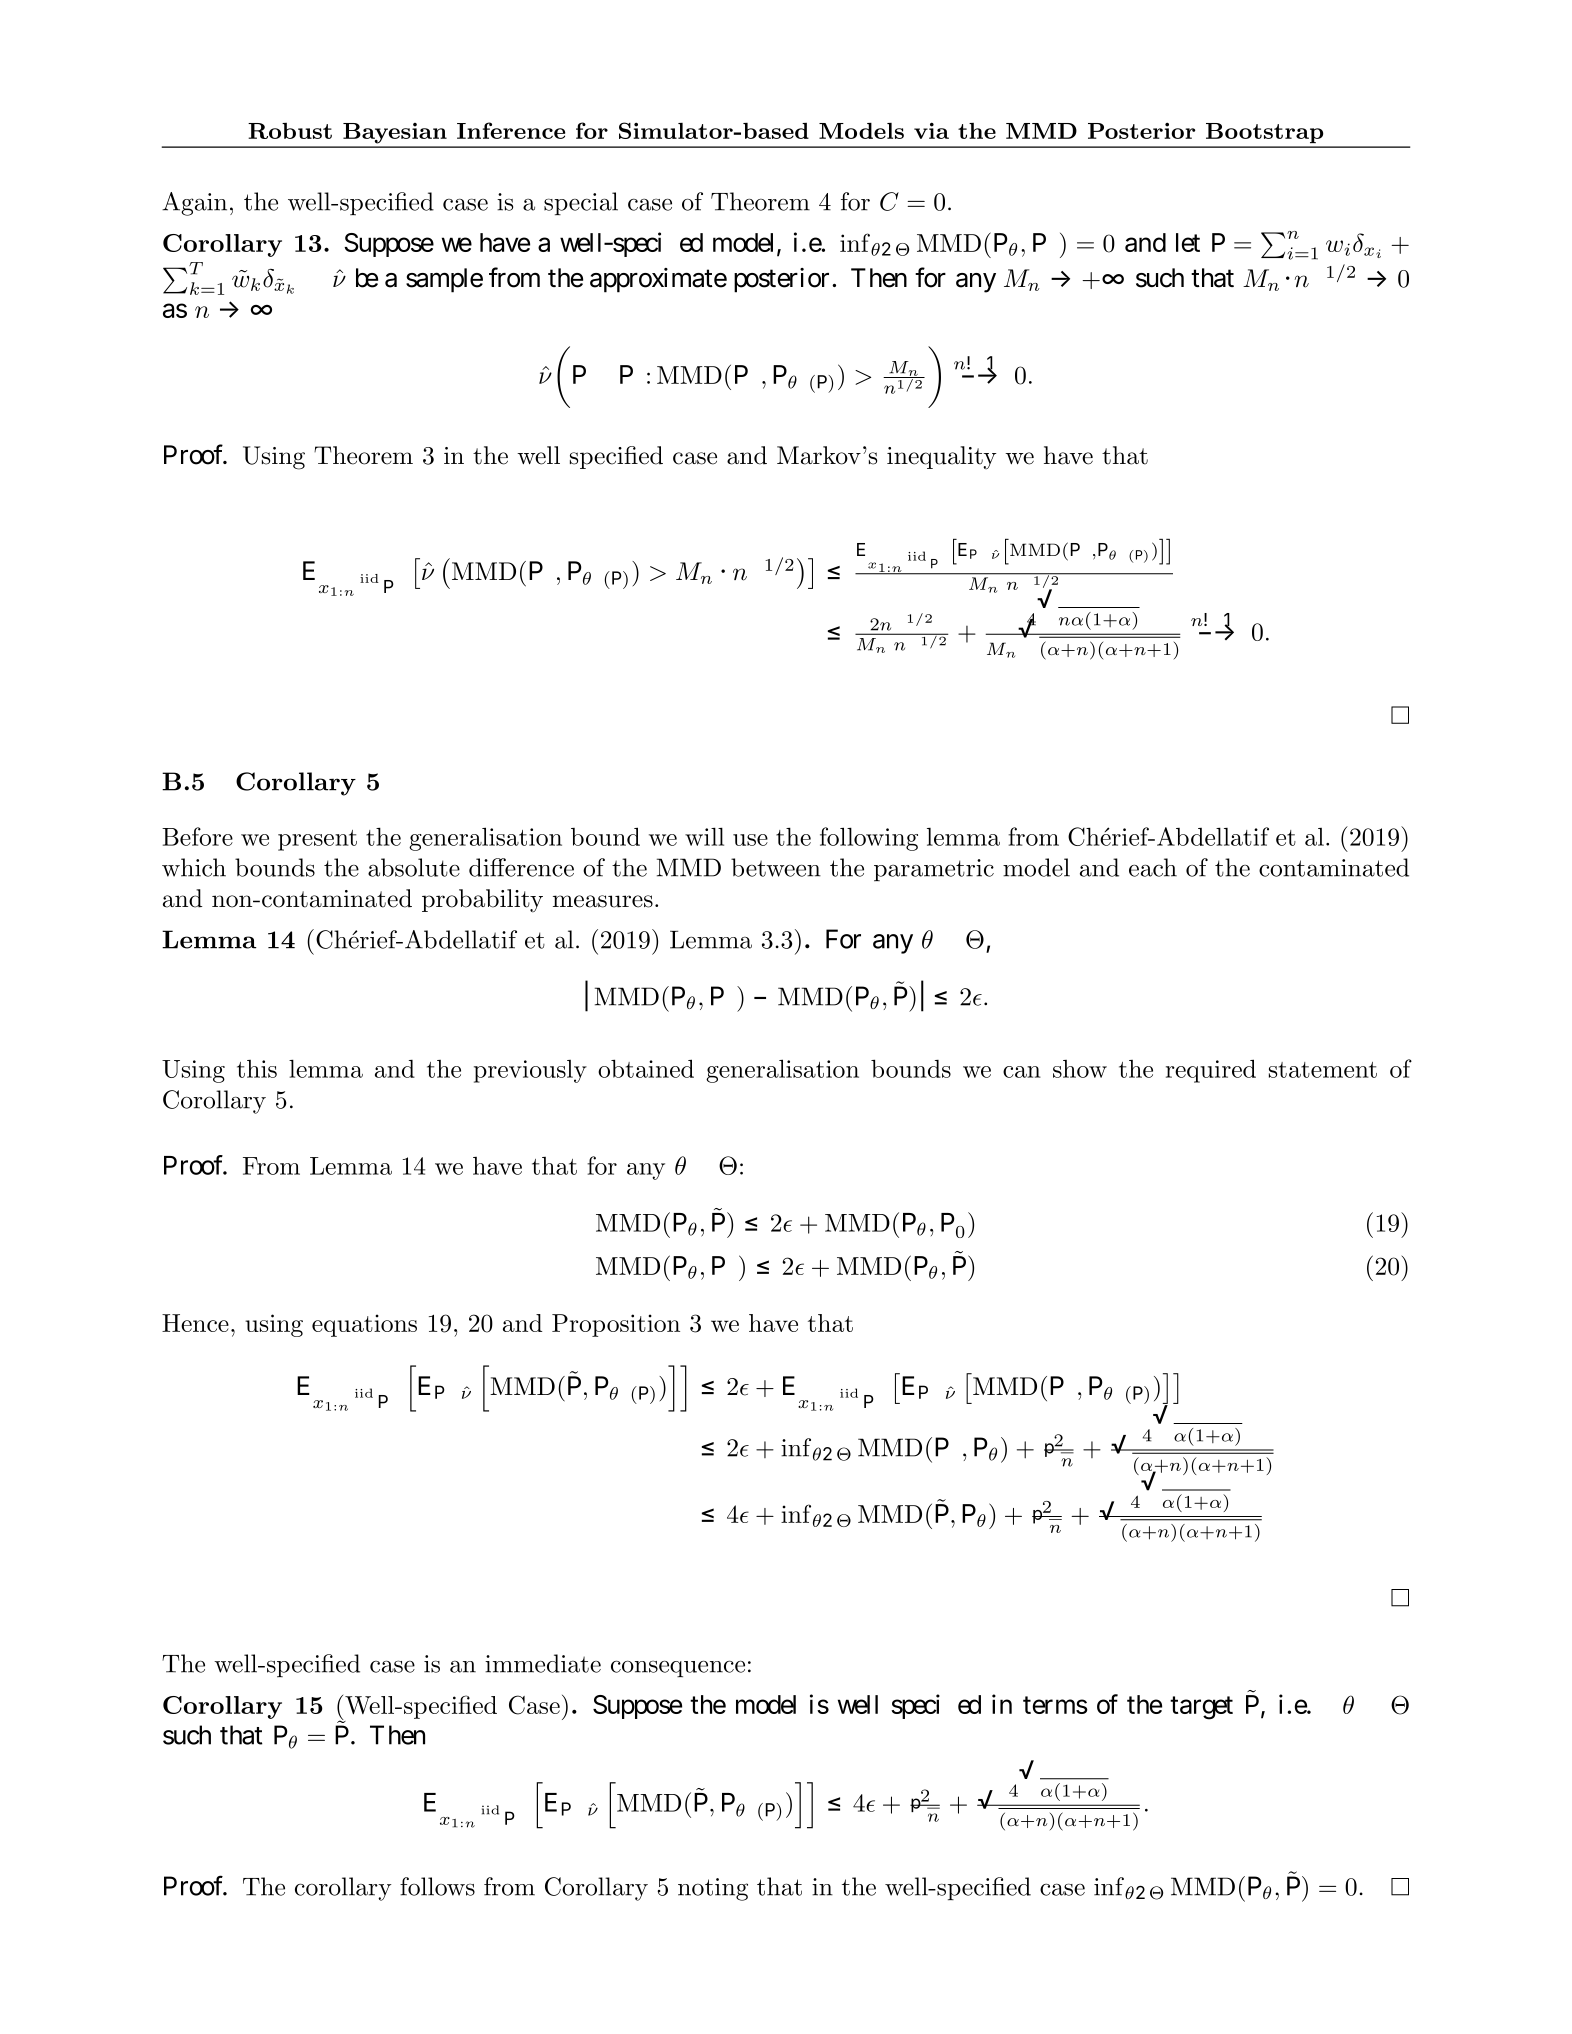 The height and width of the screenshot is (2034, 1572). What do you see at coordinates (1211, 1071) in the screenshot?
I see `required` at bounding box center [1211, 1071].
